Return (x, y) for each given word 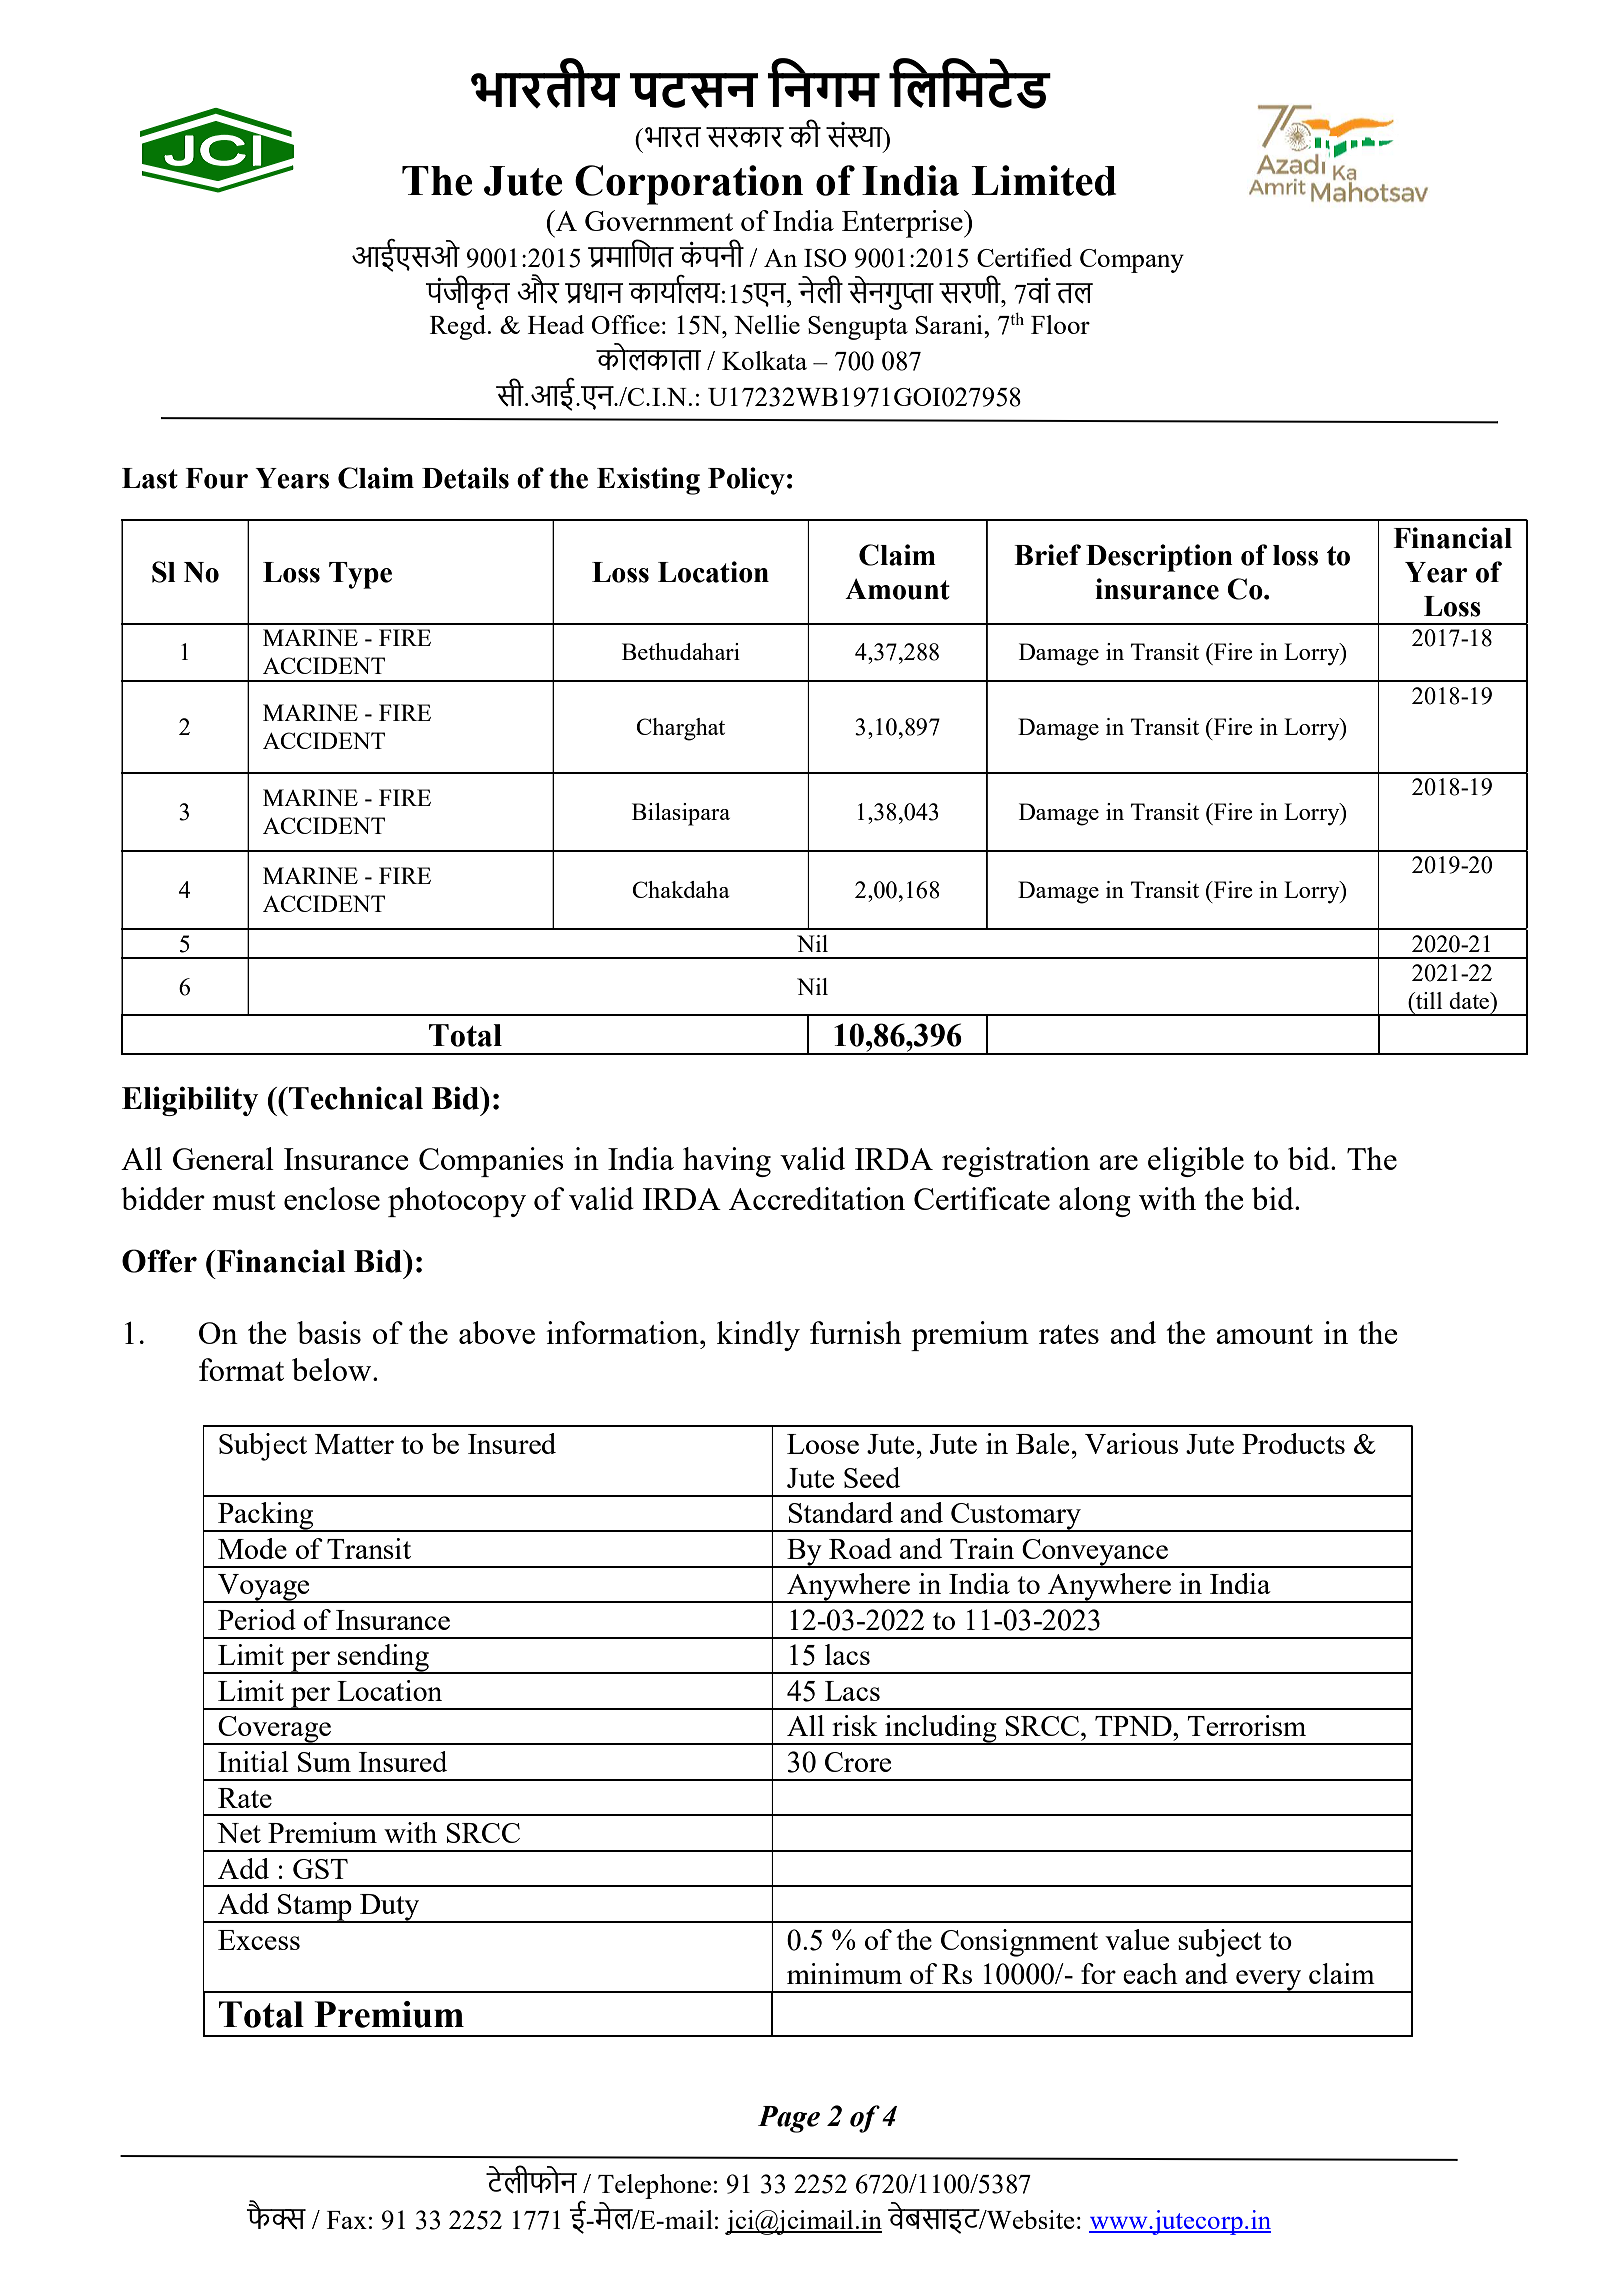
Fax (347, 2220)
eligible (1196, 1162)
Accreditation (817, 1198)
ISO (825, 258)
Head (556, 324)
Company (1132, 261)
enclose (332, 1198)
